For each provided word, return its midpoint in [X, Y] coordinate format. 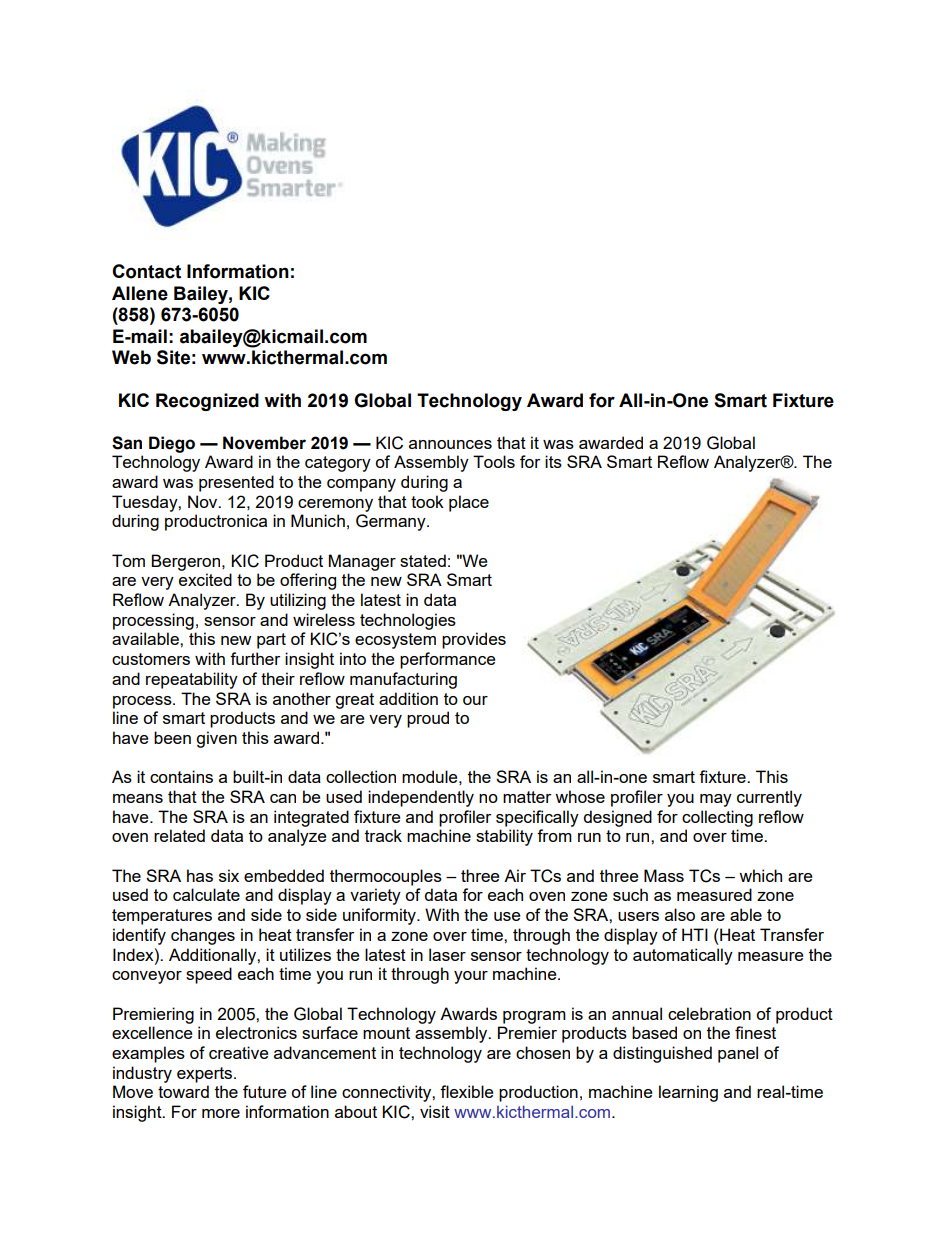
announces [450, 444]
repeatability [192, 680]
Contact [146, 271]
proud [428, 719]
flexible [466, 1091]
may [716, 800]
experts [204, 1075]
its [553, 461]
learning [688, 1093]
